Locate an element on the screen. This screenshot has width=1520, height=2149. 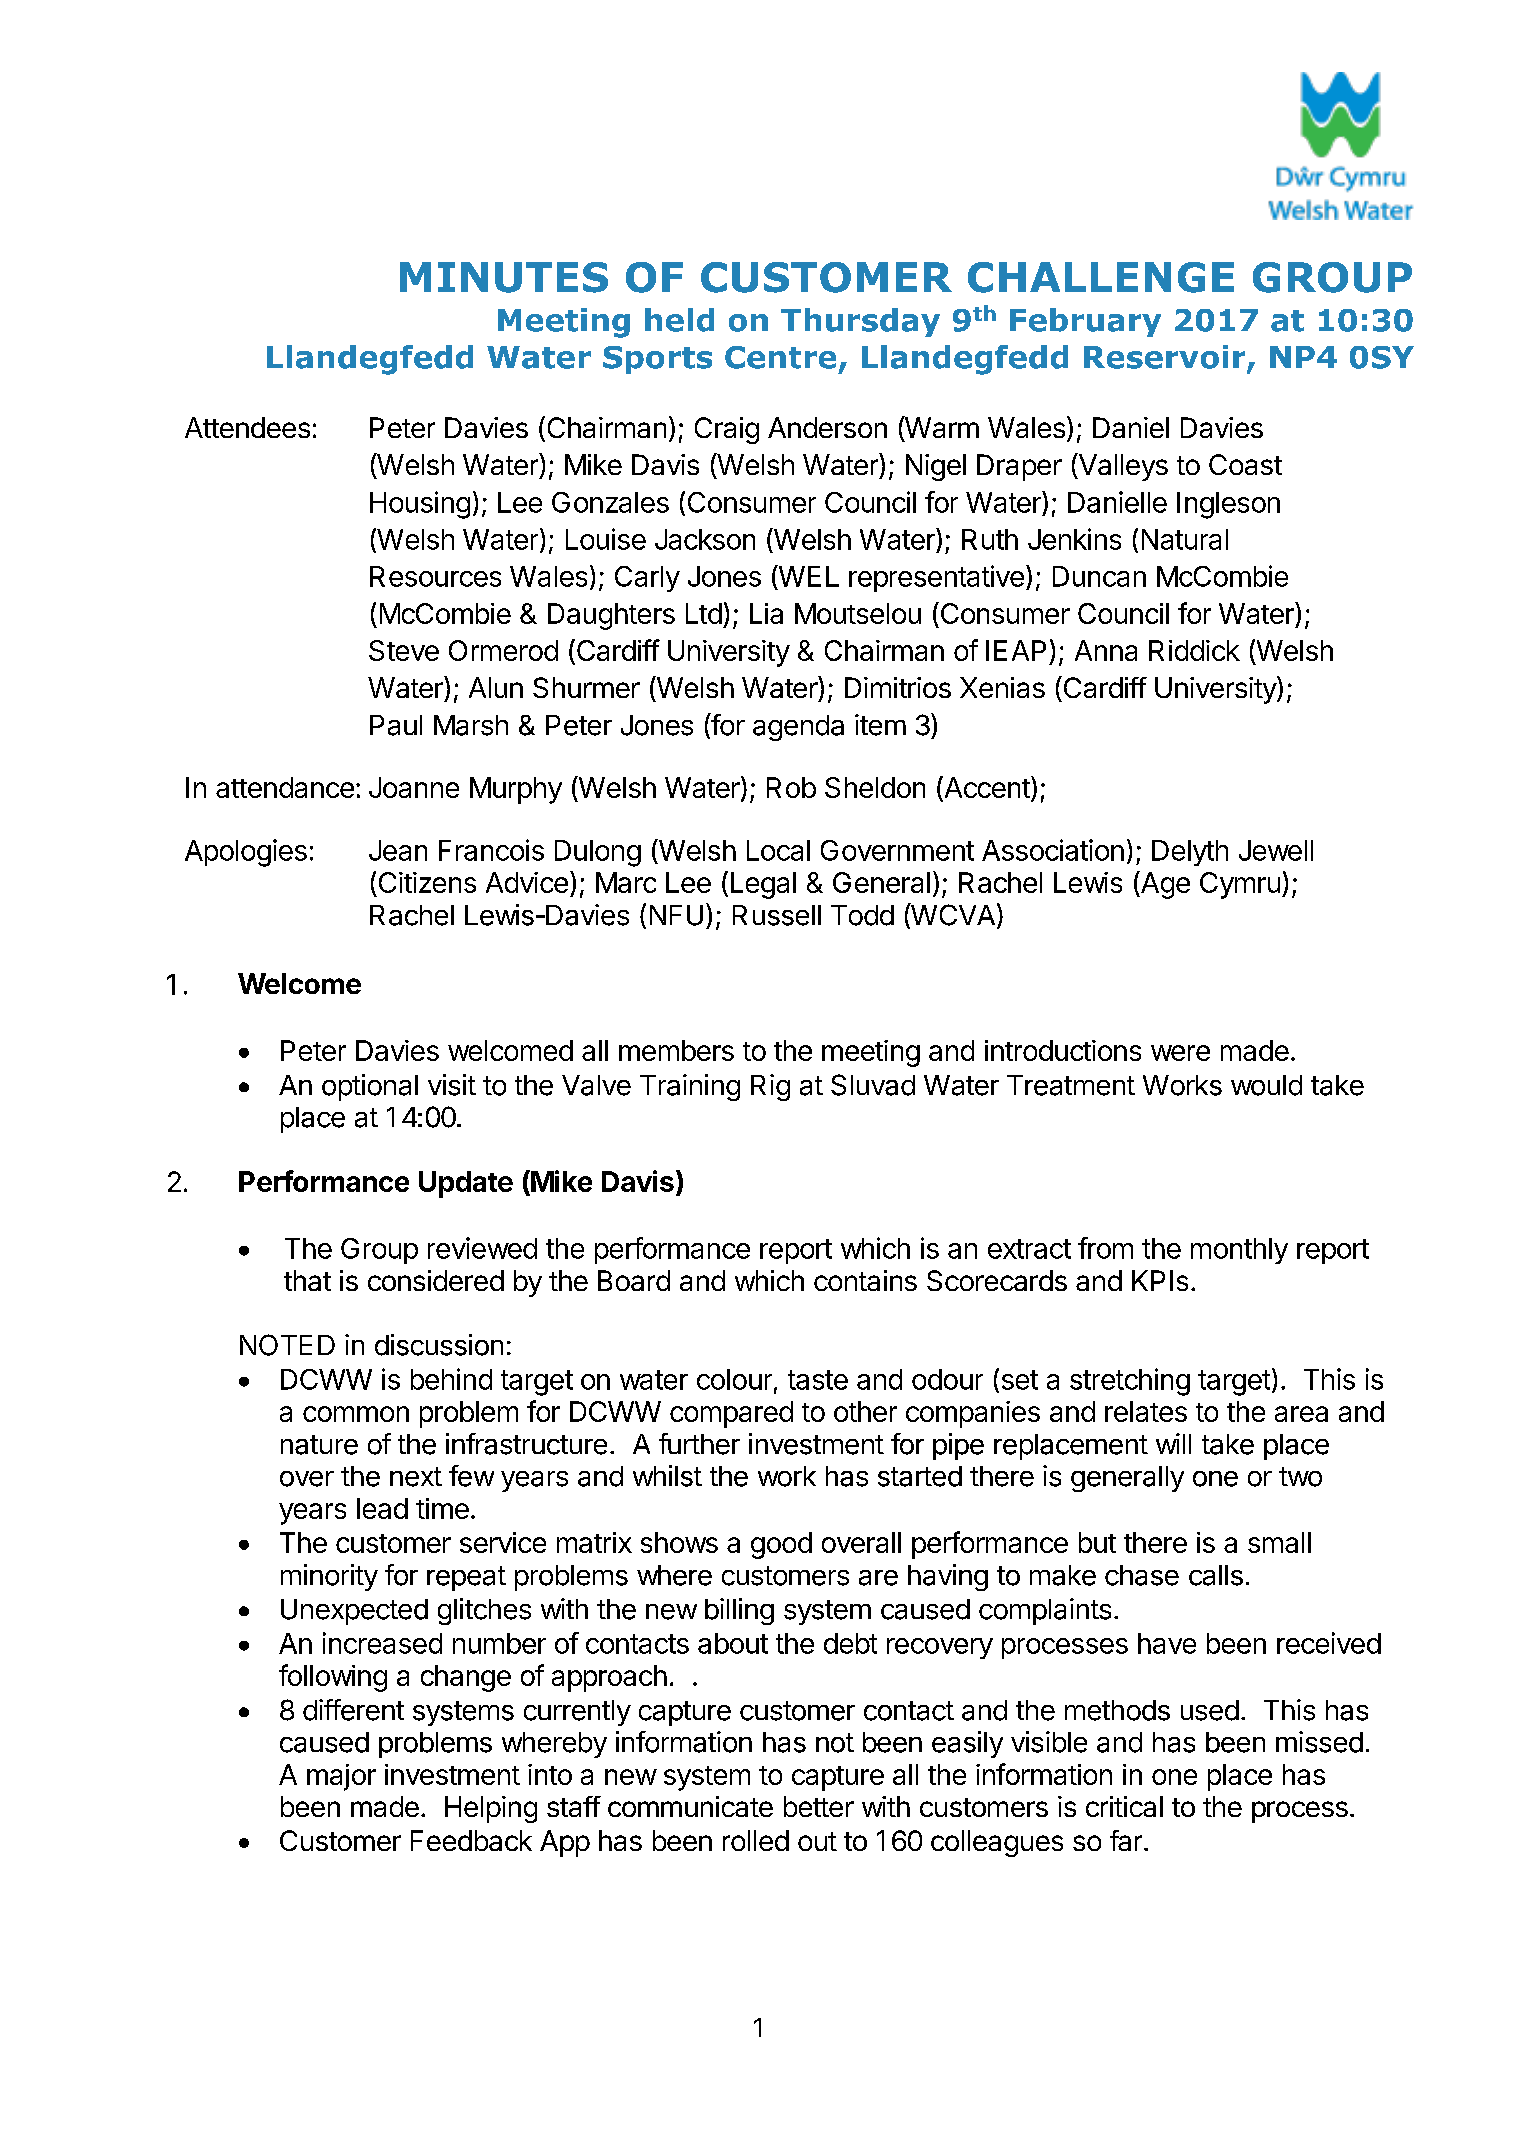
major is located at coordinates (341, 1777).
